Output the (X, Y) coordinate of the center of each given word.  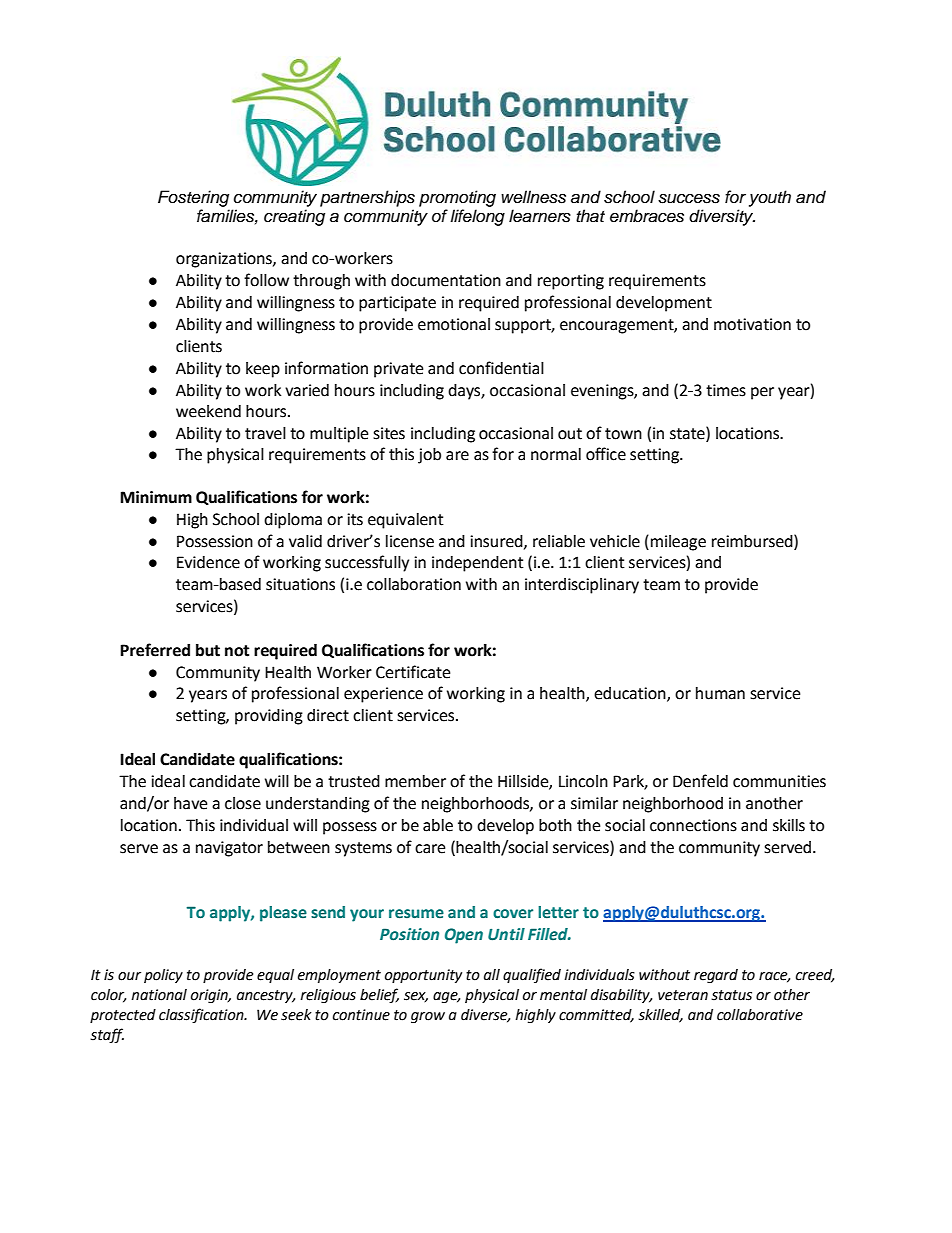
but (208, 650)
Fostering (193, 198)
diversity (722, 217)
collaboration (414, 584)
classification (202, 1015)
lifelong (477, 217)
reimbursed (753, 541)
